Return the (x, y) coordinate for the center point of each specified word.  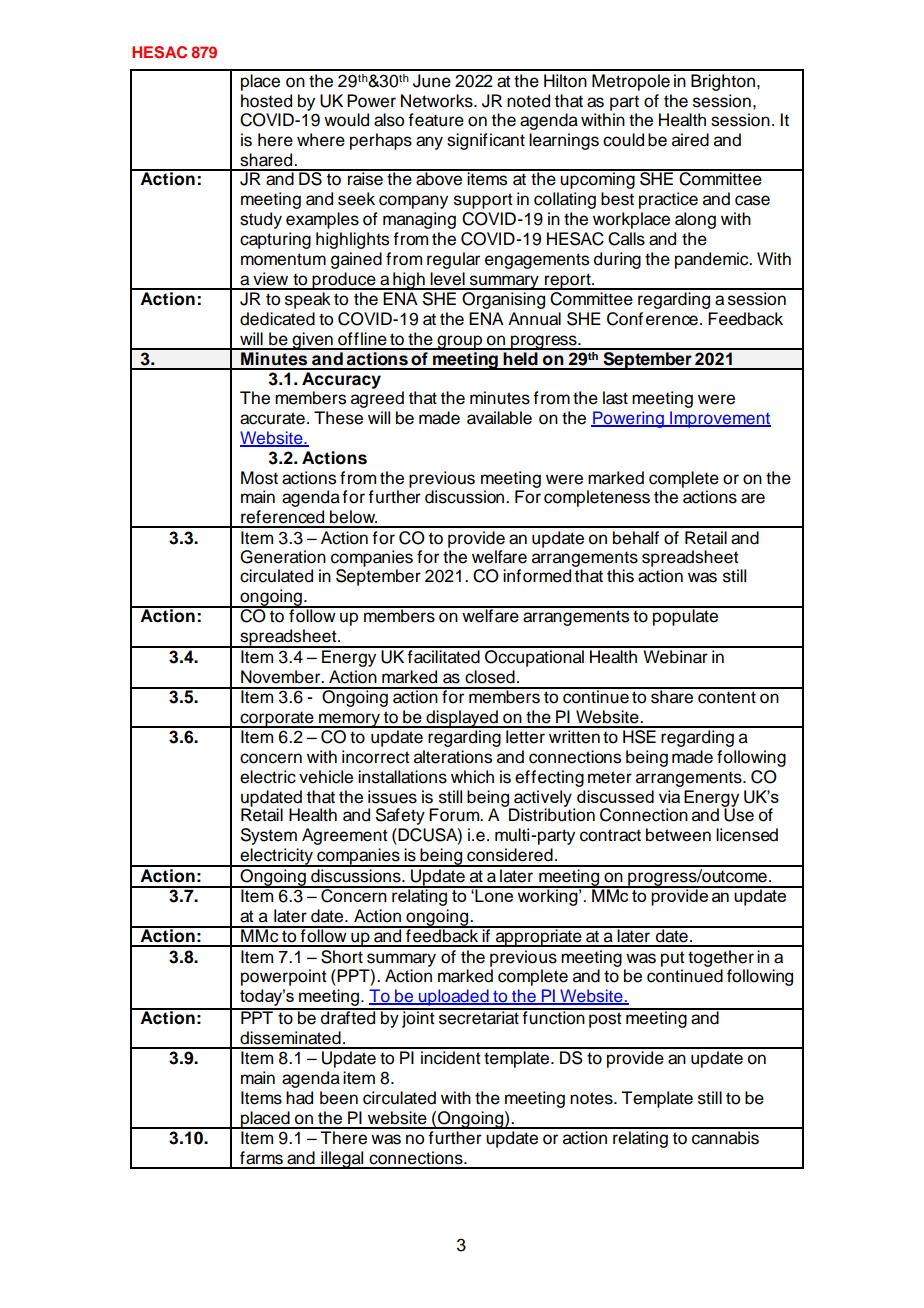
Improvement (719, 419)
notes (592, 1098)
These (338, 418)
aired (690, 140)
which (472, 777)
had (299, 1098)
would (346, 120)
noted (528, 101)
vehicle (326, 777)
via (669, 796)
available (499, 418)
